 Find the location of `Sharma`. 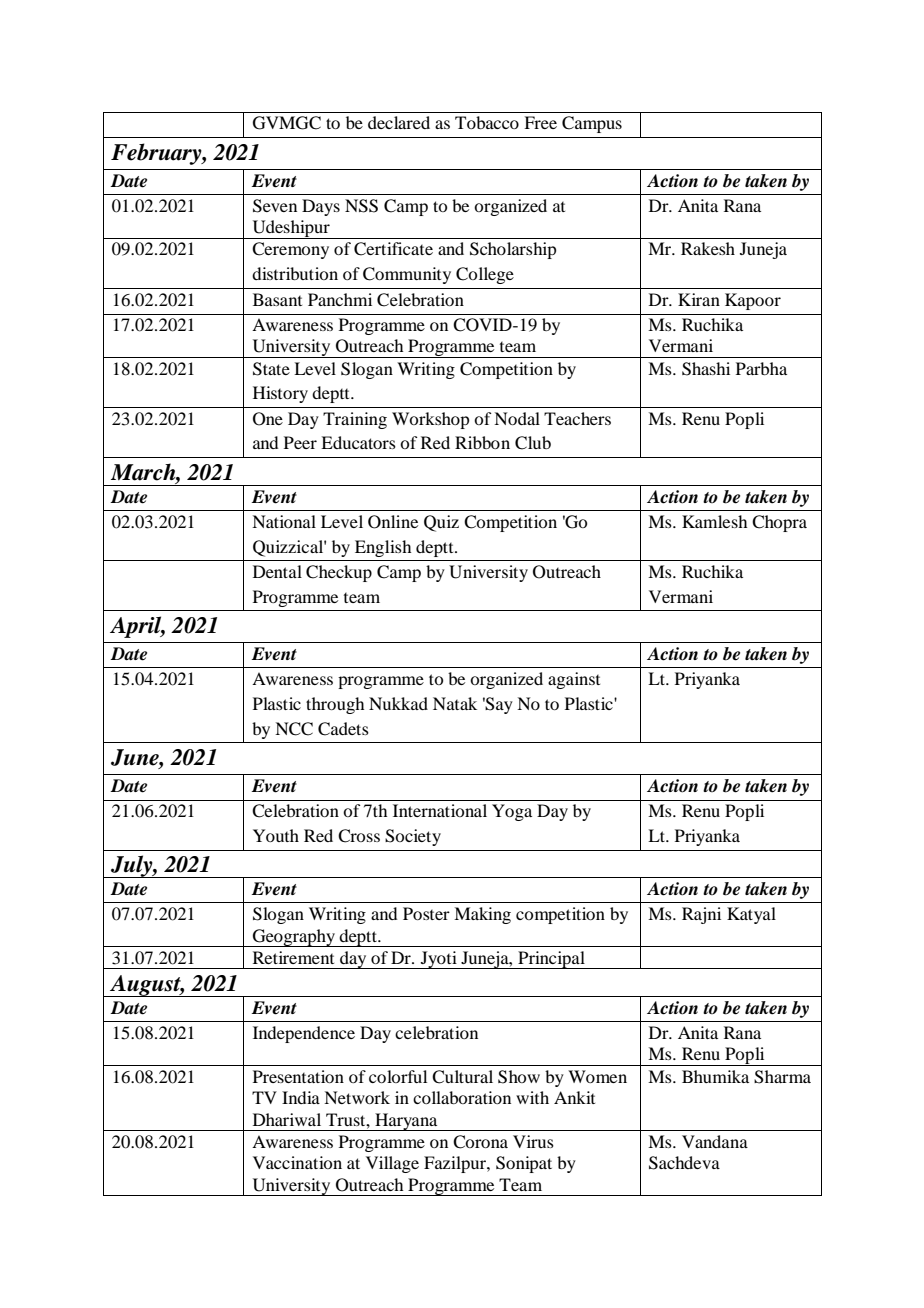

Sharma is located at coordinates (782, 1077).
